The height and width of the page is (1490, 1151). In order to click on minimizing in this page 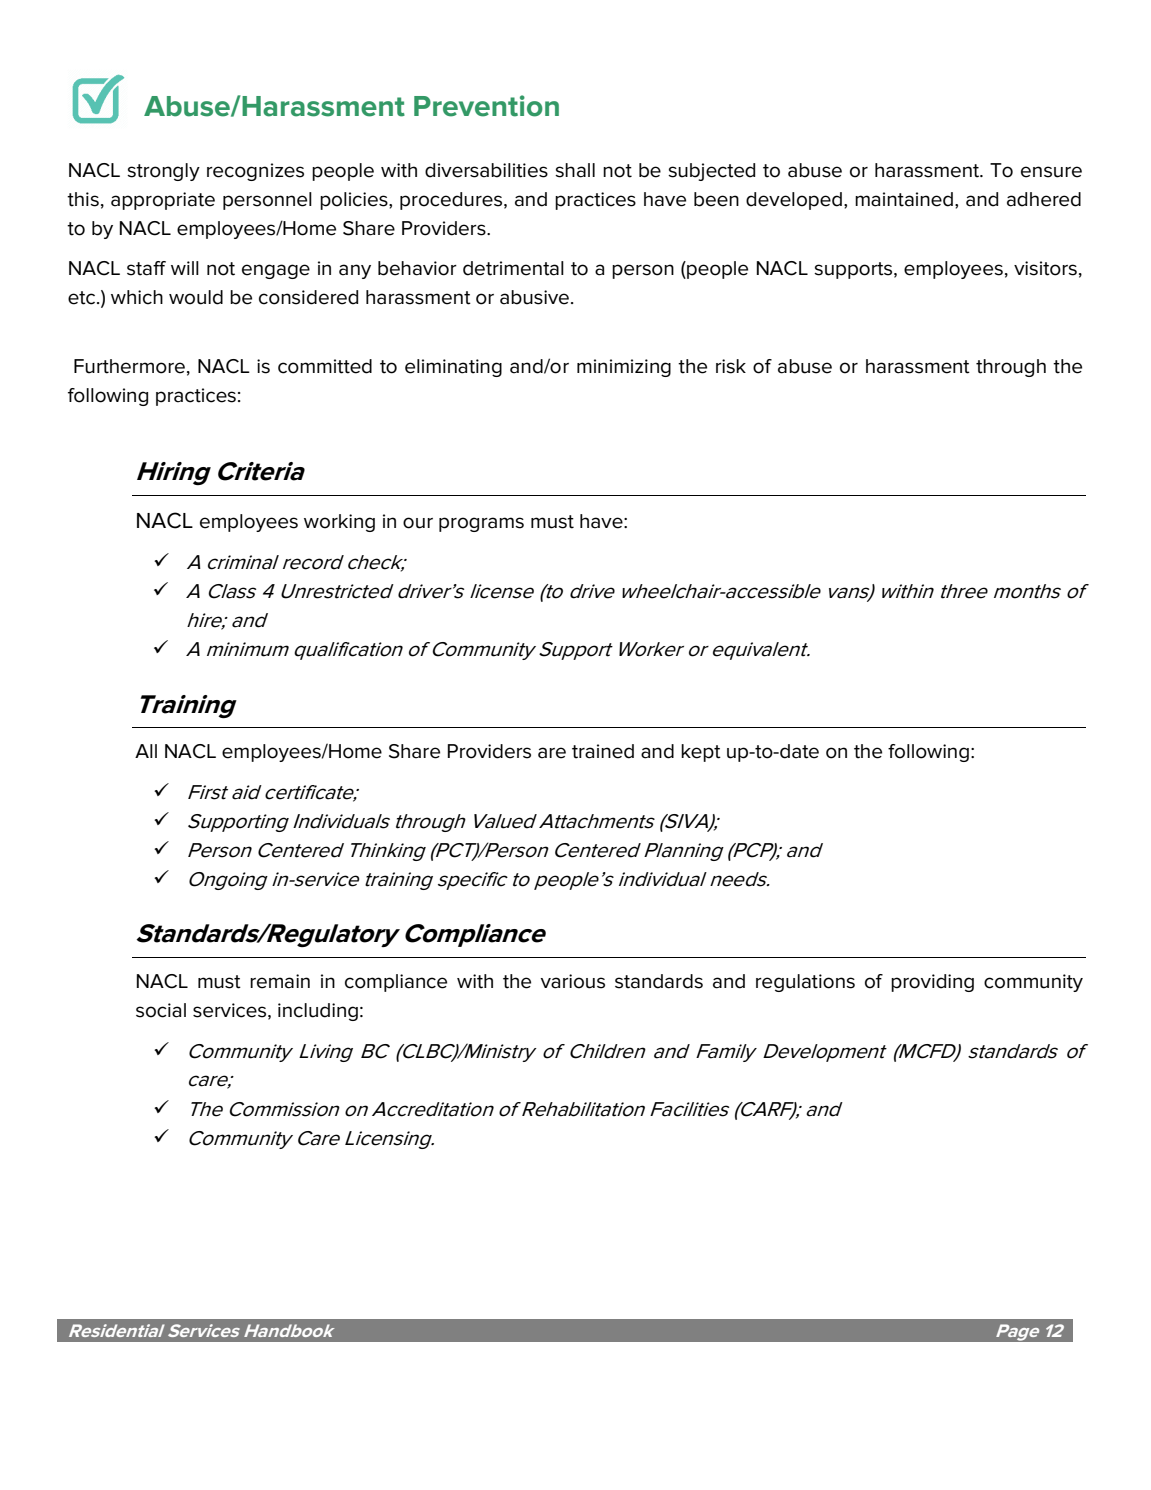, I will do `click(624, 368)`.
